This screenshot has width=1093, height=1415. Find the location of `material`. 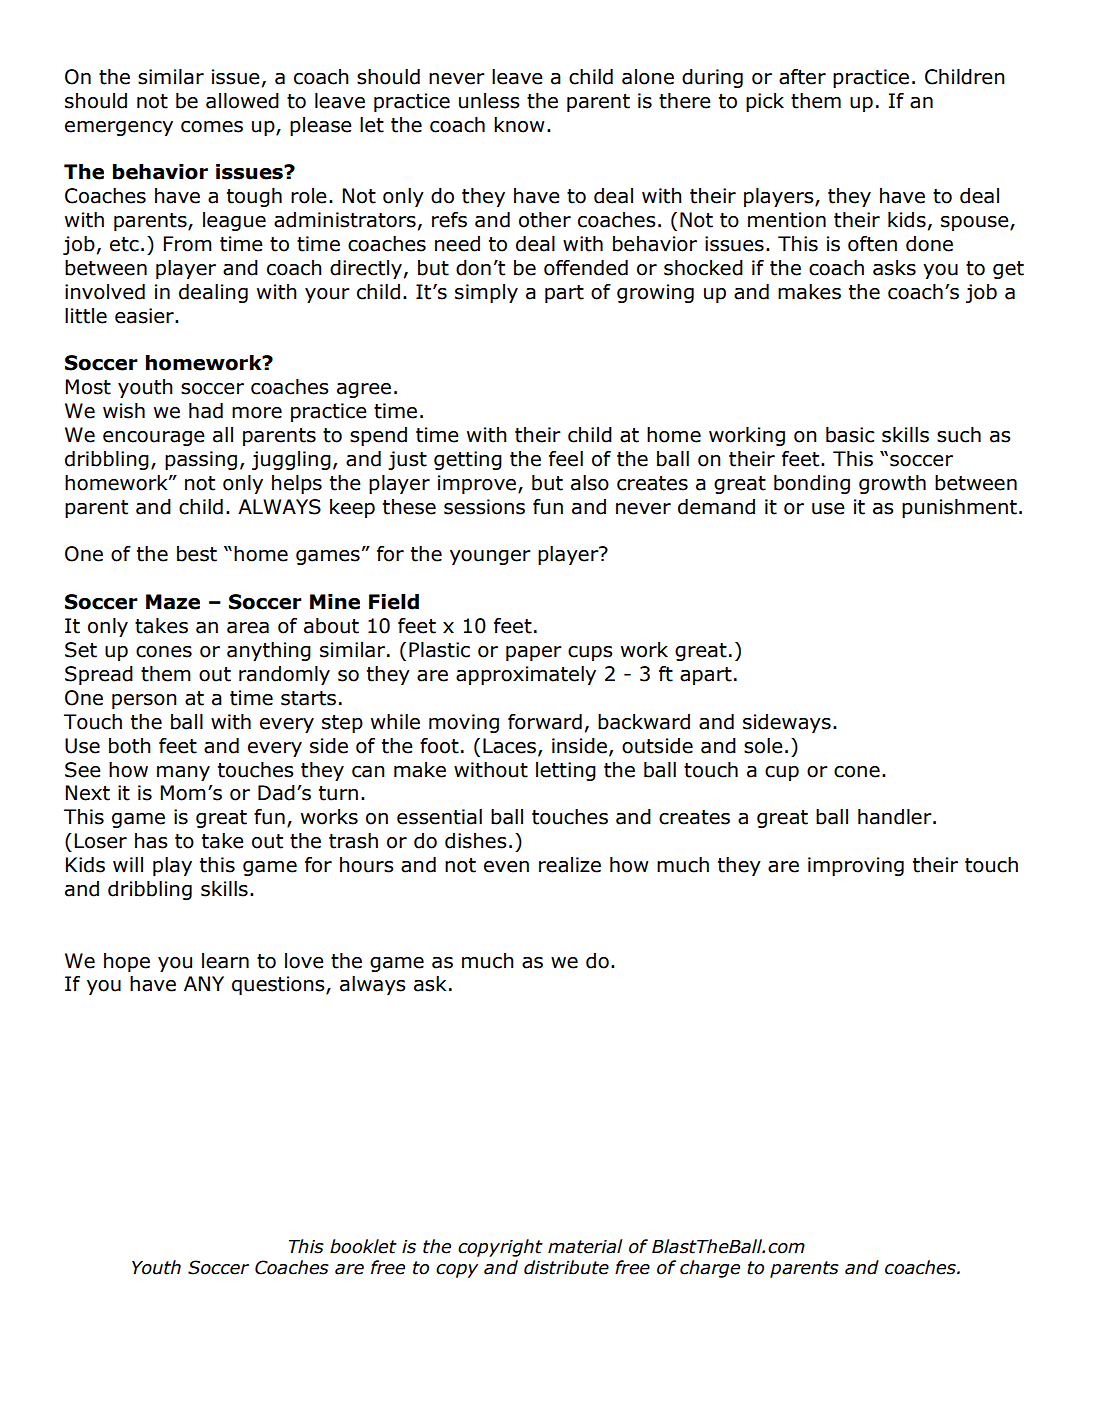

material is located at coordinates (585, 1246).
